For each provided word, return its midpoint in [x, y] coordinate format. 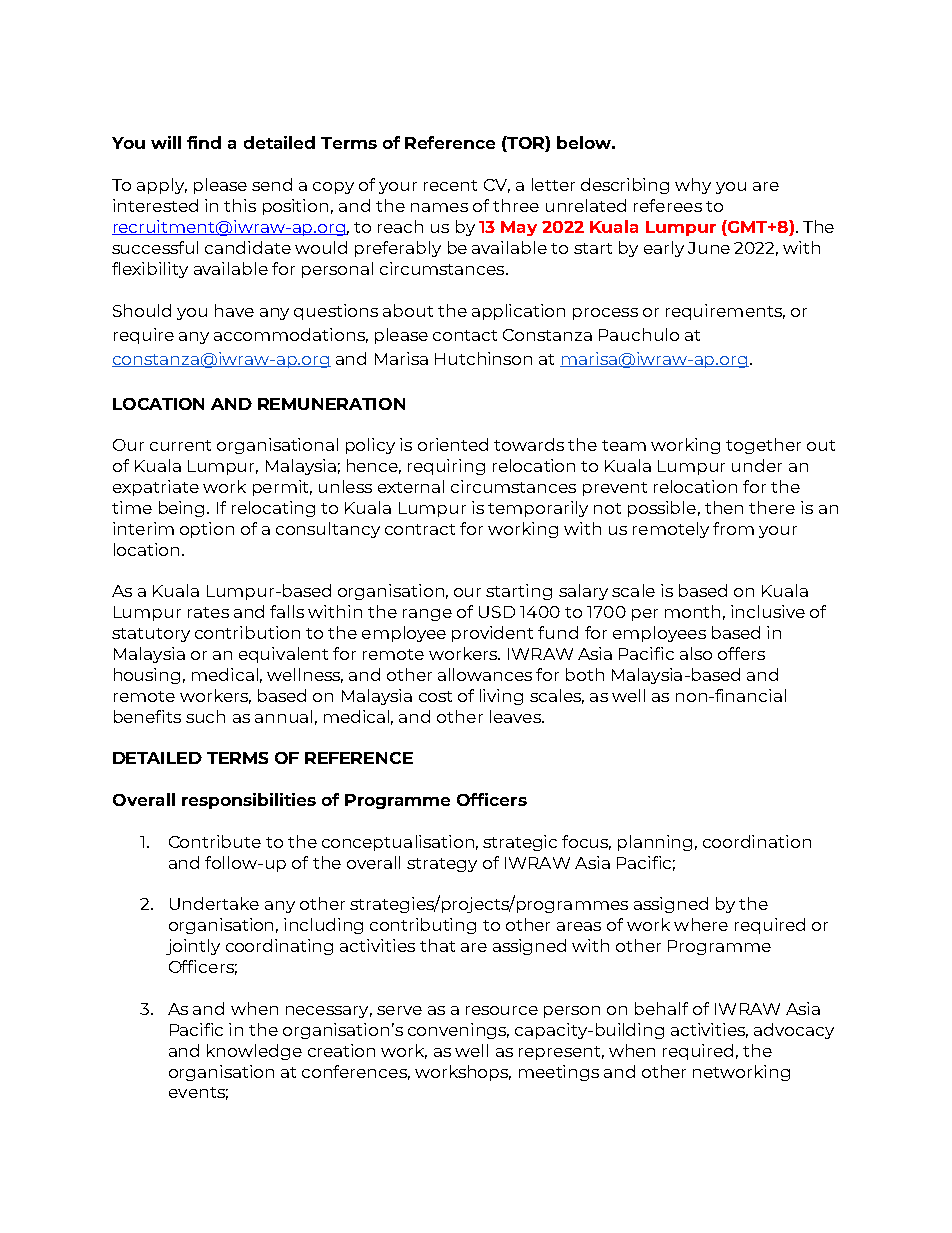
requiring [446, 467]
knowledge [254, 1052]
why [693, 186]
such [205, 716]
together [763, 446]
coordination [757, 841]
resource [502, 1010]
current [180, 445]
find [204, 142]
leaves [516, 716]
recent [450, 185]
